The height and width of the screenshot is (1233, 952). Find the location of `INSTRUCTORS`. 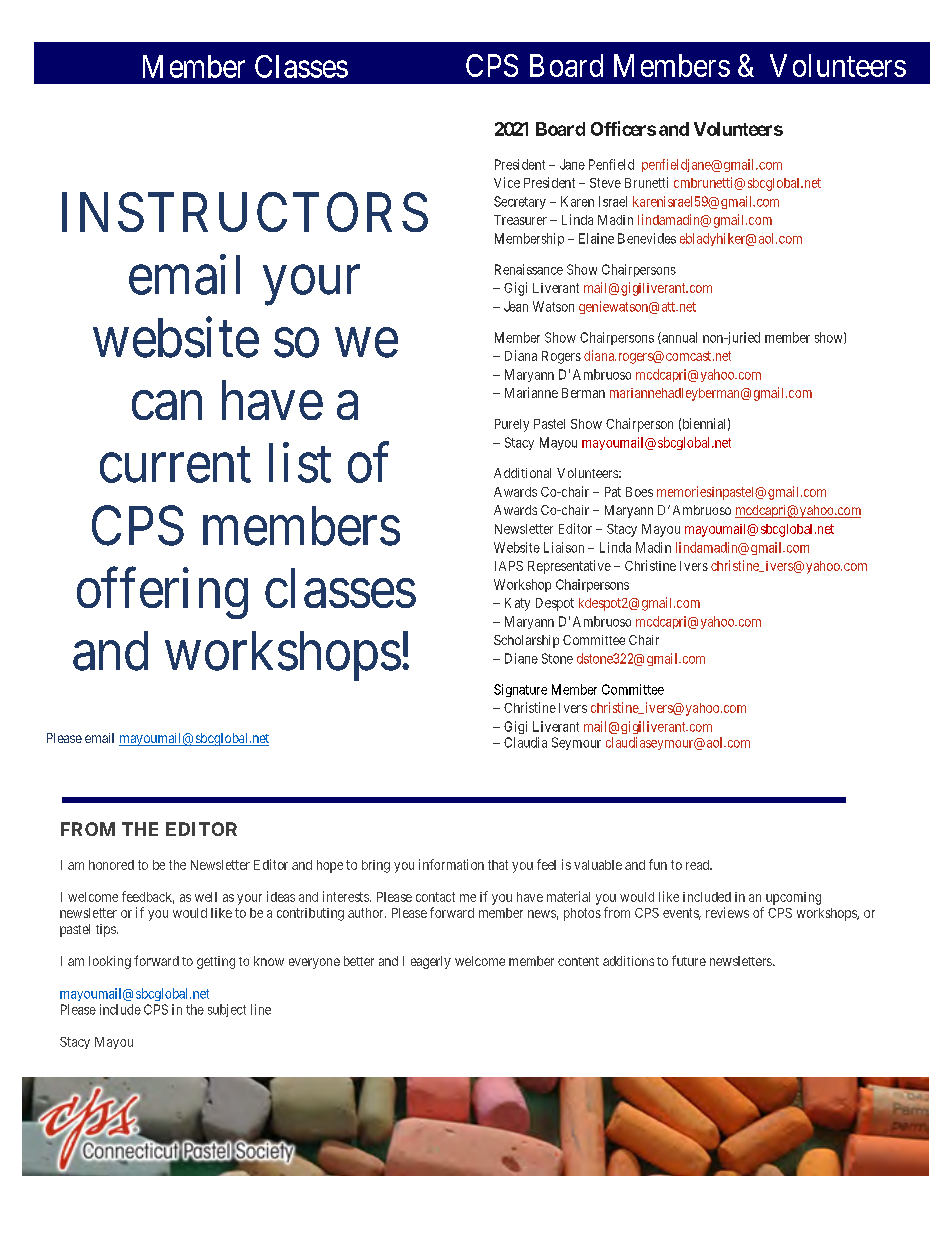

INSTRUCTORS is located at coordinates (245, 212).
